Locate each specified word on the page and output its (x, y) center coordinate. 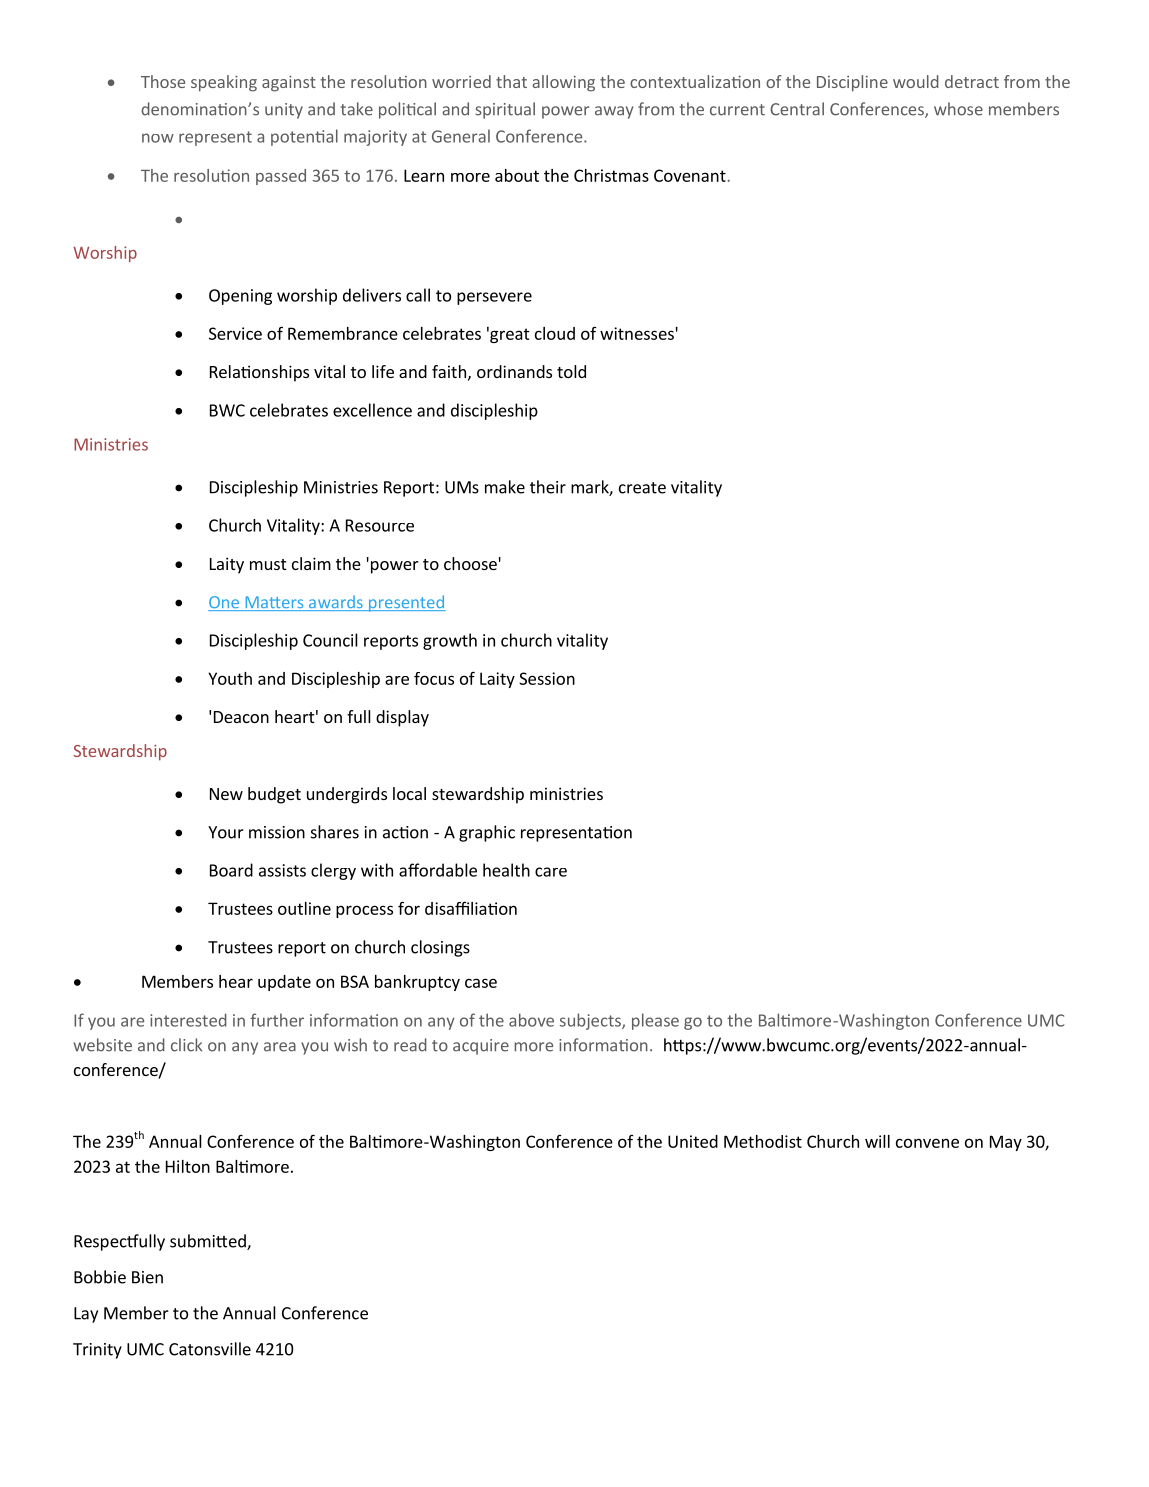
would (916, 81)
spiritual (505, 110)
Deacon (241, 717)
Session (547, 678)
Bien (147, 1277)
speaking (224, 83)
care (551, 872)
